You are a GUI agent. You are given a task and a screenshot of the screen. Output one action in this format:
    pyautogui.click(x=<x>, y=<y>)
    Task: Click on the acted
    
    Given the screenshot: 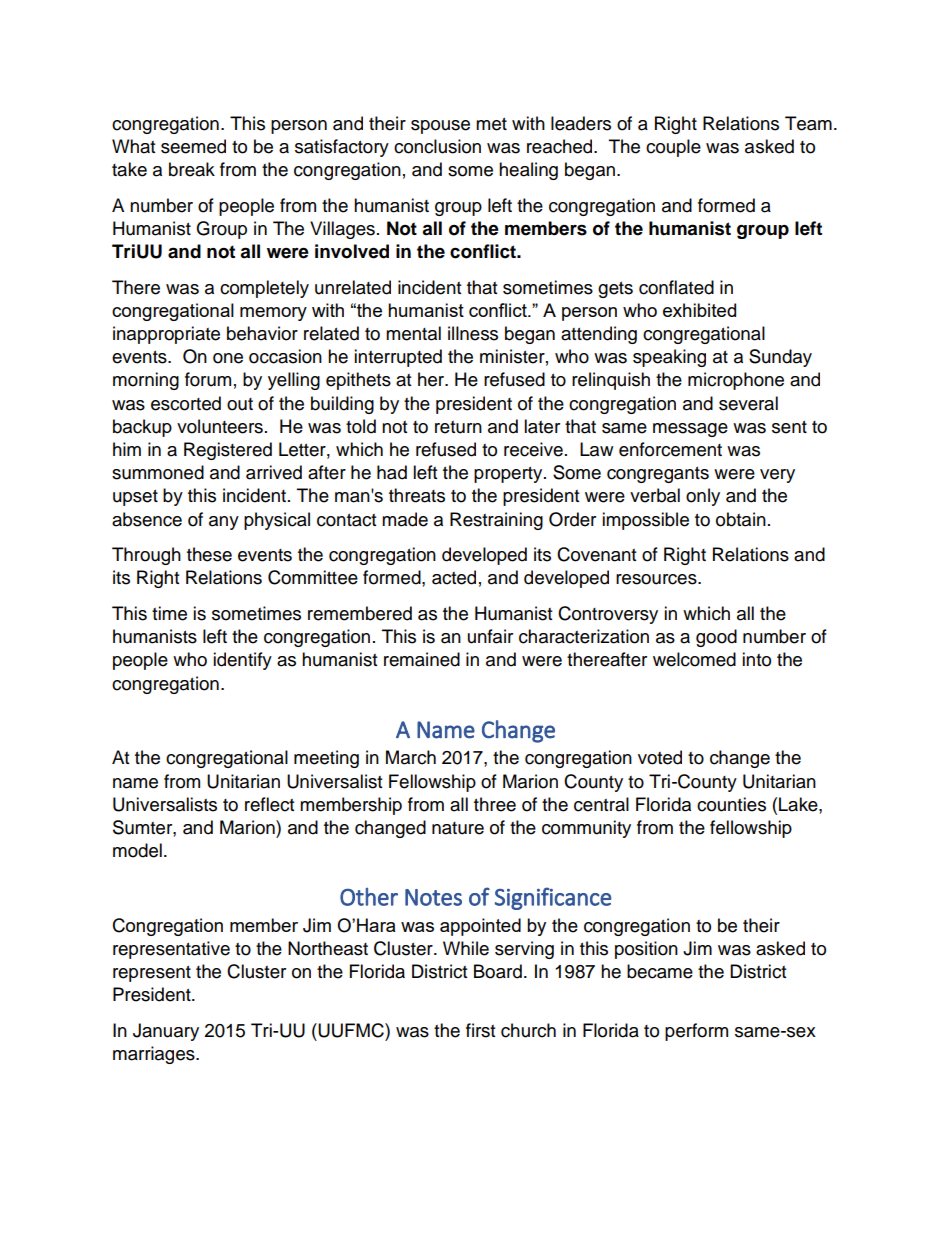 What is the action you would take?
    pyautogui.click(x=454, y=577)
